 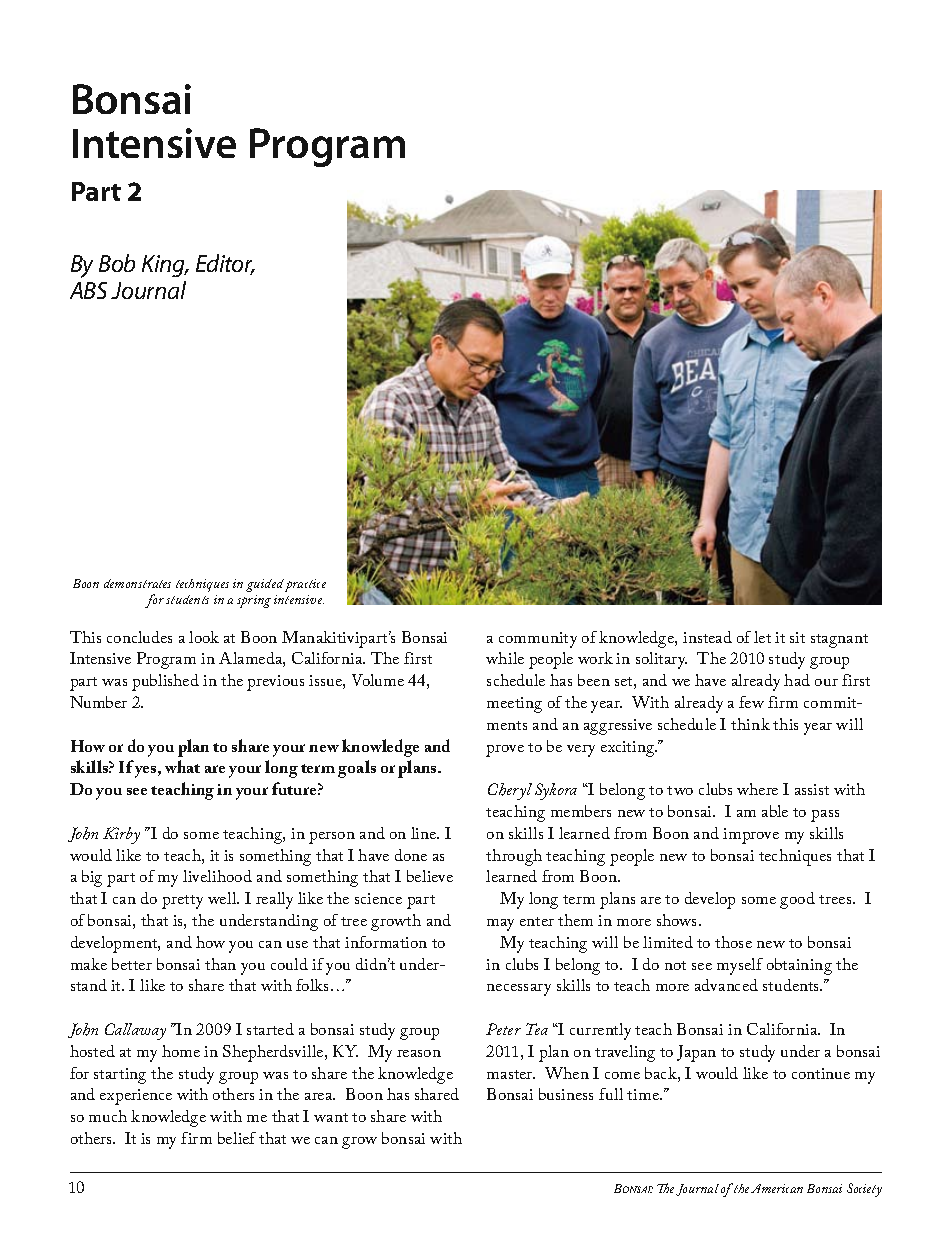 What do you see at coordinates (777, 1188) in the image?
I see `American` at bounding box center [777, 1188].
